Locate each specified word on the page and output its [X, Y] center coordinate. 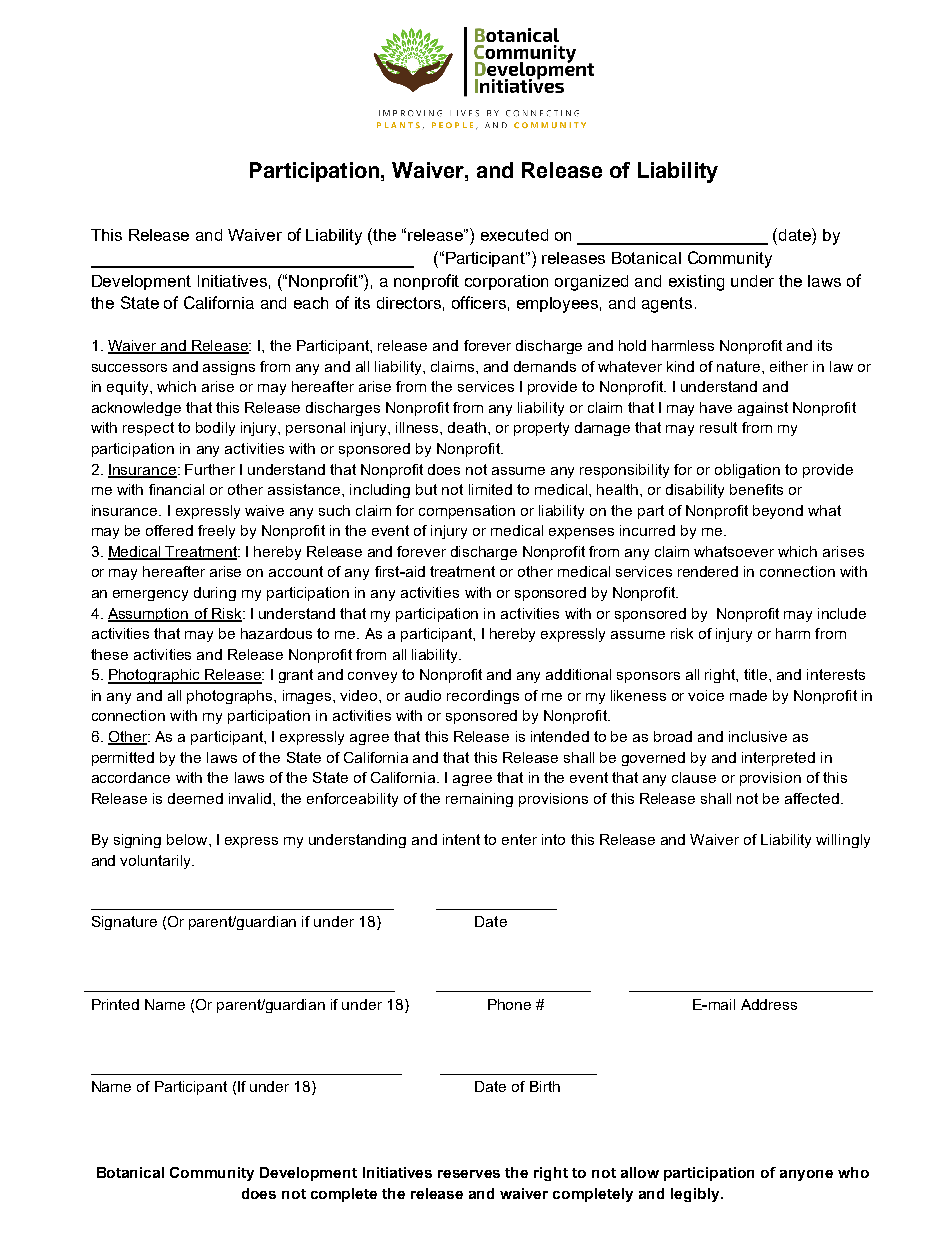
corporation [506, 282]
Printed [115, 1004]
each [311, 303]
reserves [469, 1174]
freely [216, 532]
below [188, 839]
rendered [708, 571]
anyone [806, 1175]
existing [696, 283]
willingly [843, 841]
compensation [467, 512]
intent [461, 839]
